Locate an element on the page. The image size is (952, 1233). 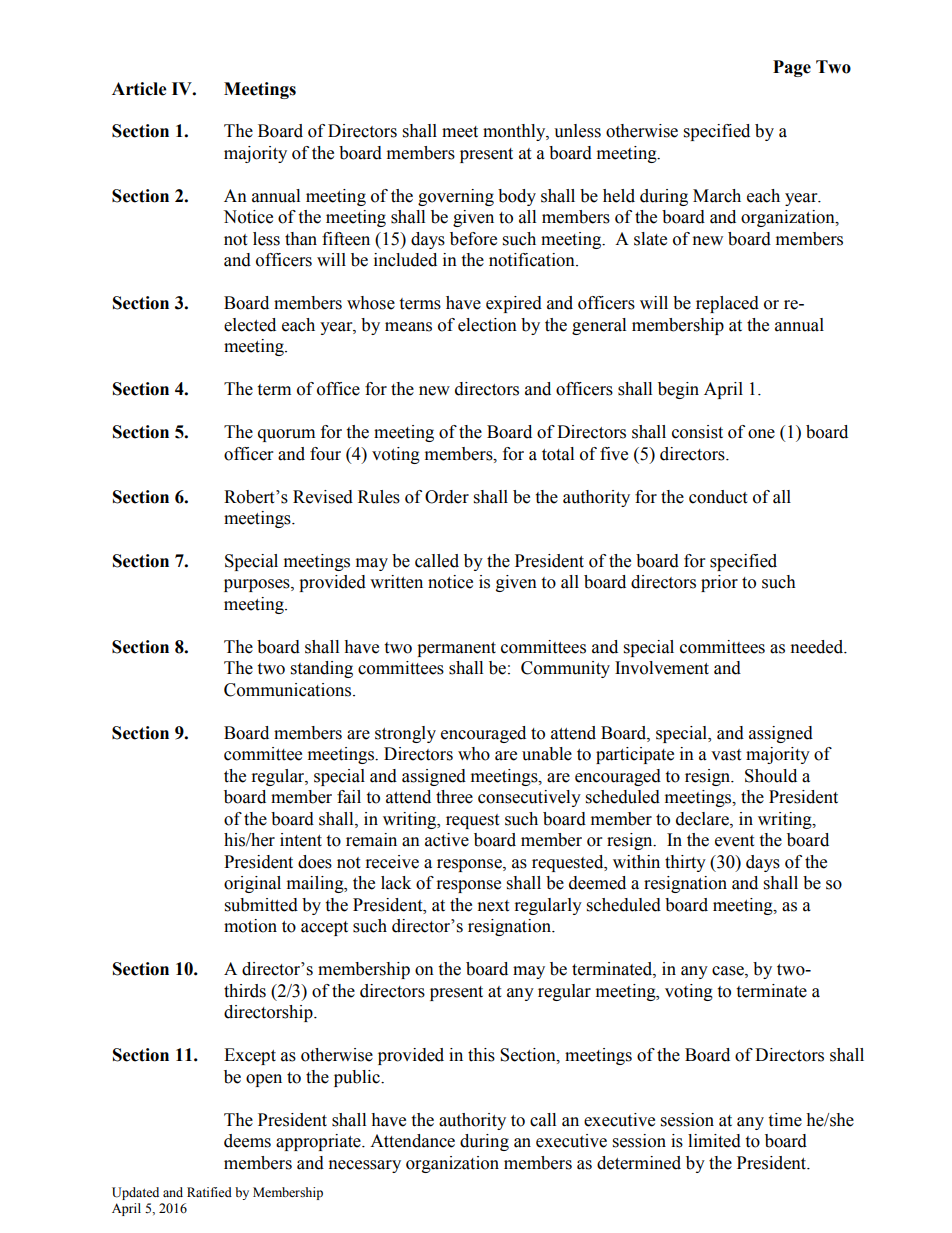
Article is located at coordinates (139, 89).
